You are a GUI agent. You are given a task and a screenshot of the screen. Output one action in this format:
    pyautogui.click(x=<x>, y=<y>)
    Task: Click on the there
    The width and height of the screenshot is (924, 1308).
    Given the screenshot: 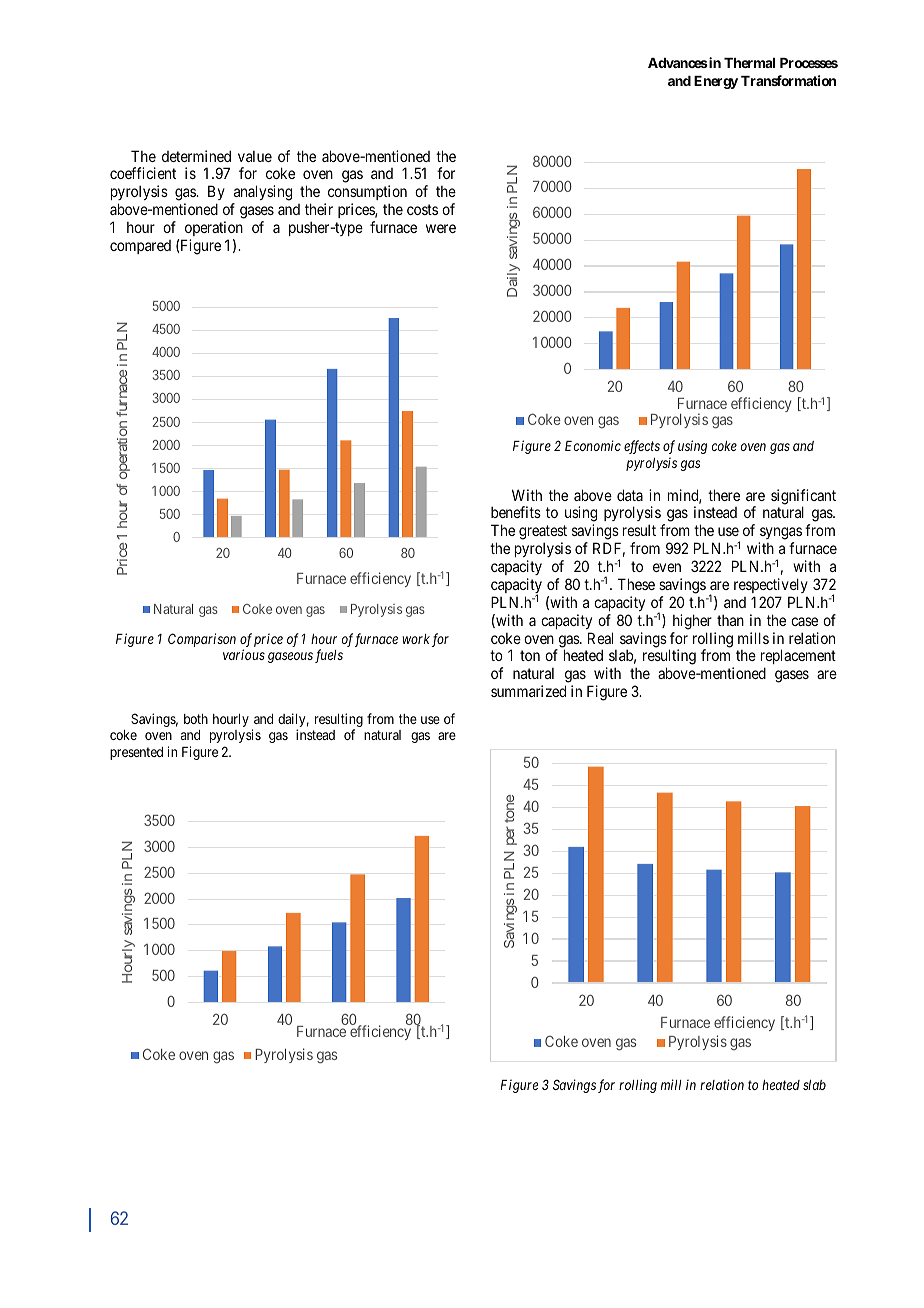 What is the action you would take?
    pyautogui.click(x=724, y=495)
